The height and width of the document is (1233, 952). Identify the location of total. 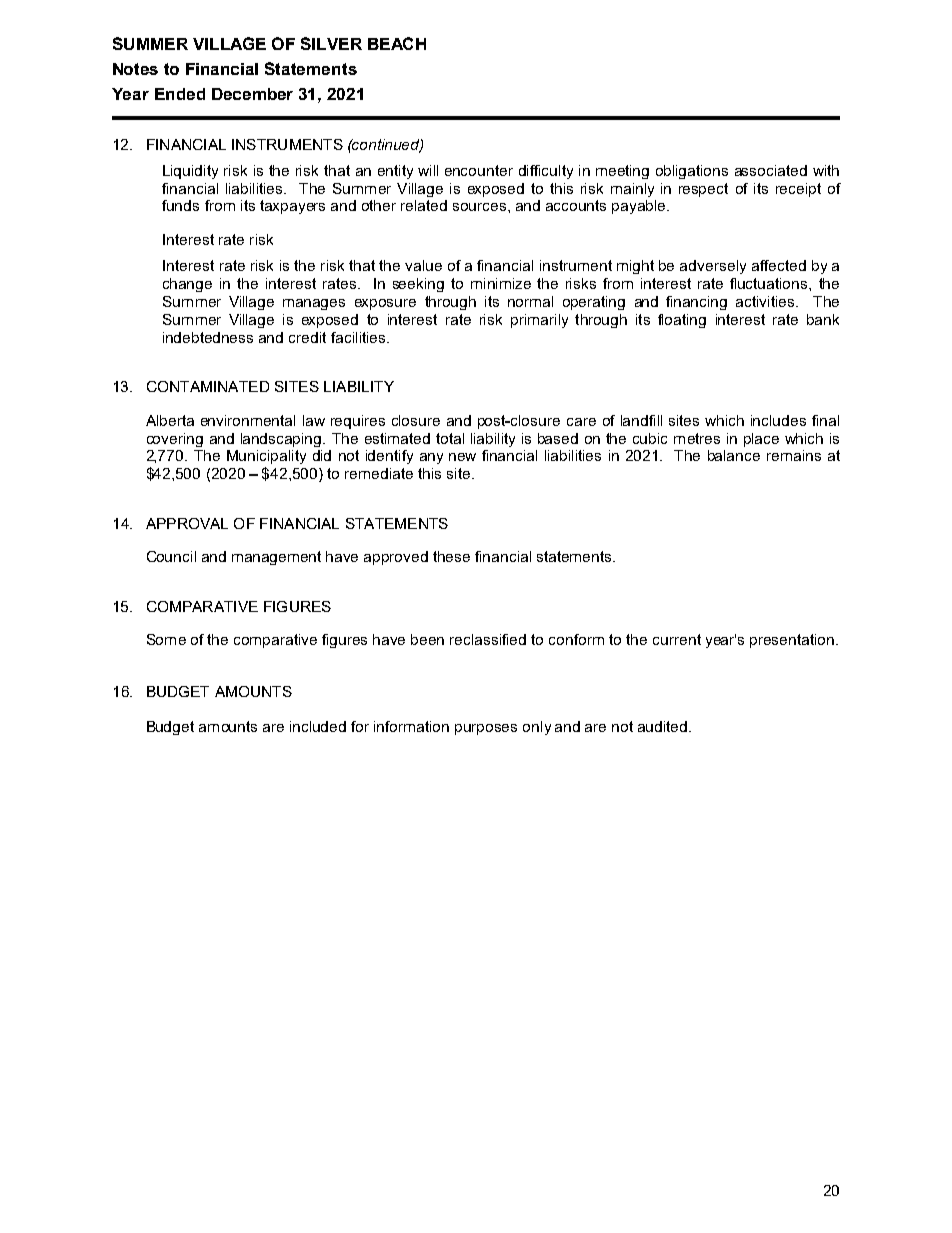
(450, 438).
